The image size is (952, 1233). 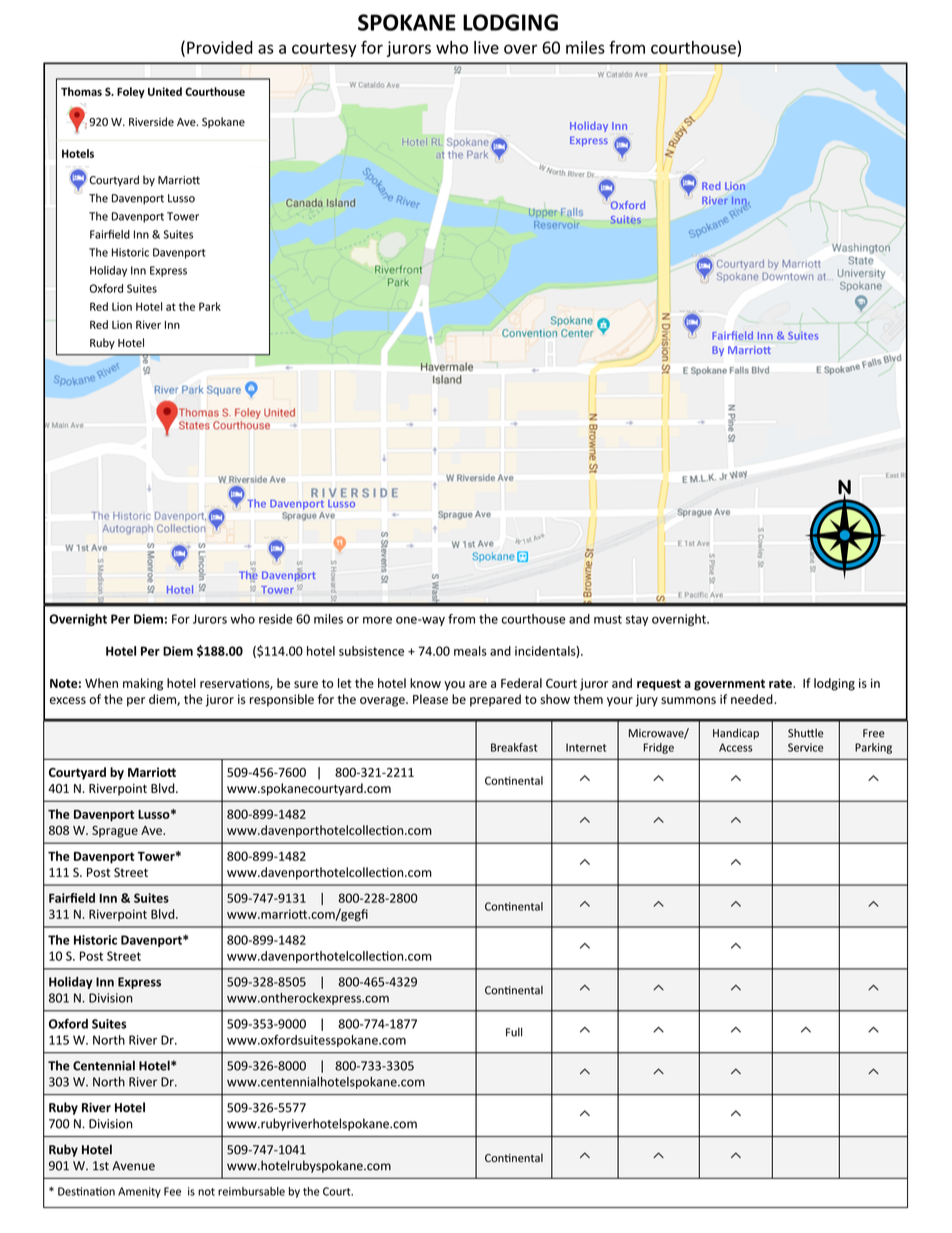 I want to click on making, so click(x=143, y=684).
